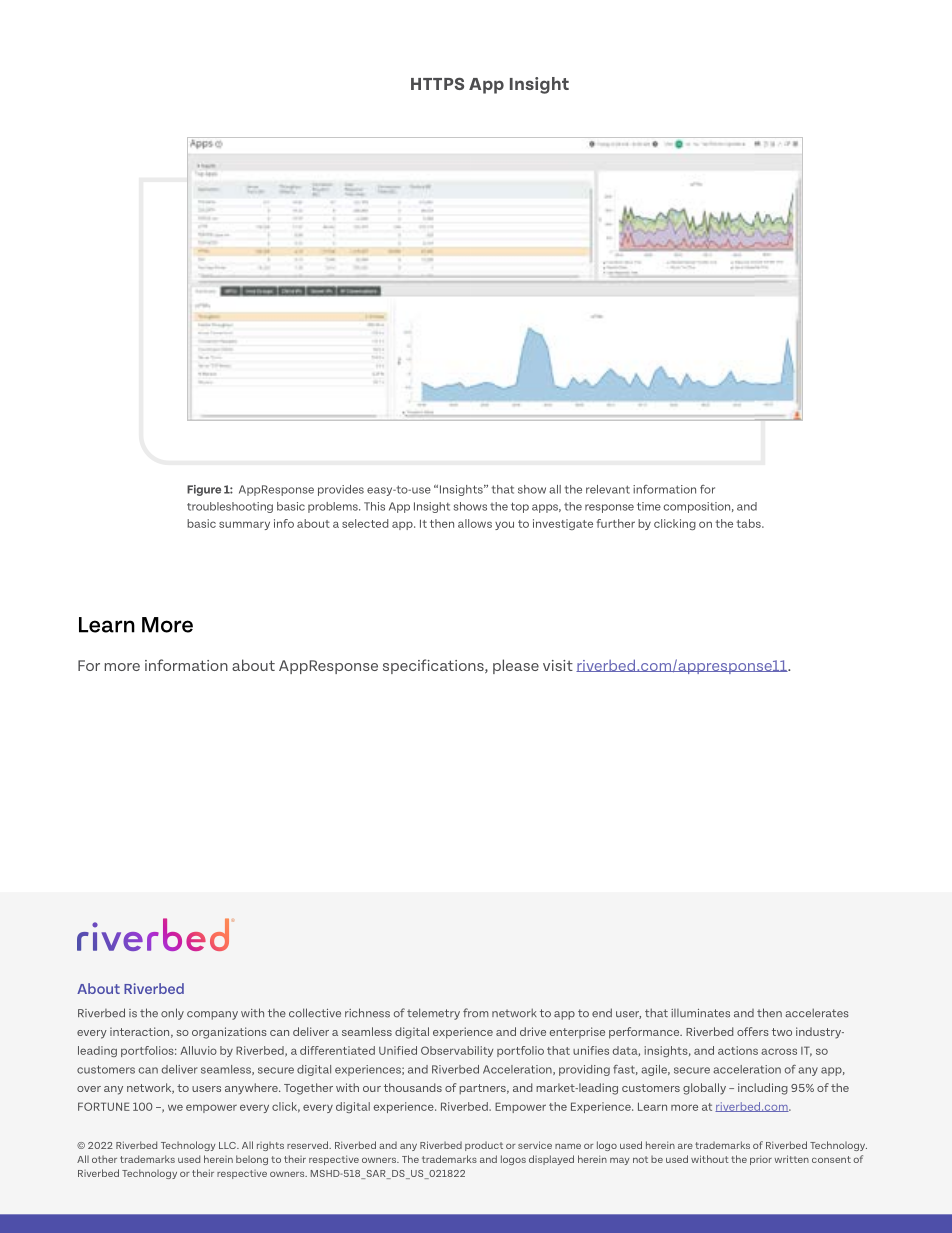 The height and width of the screenshot is (1233, 952). Describe the element at coordinates (228, 1145) in the screenshot. I see `LLC` at that location.
